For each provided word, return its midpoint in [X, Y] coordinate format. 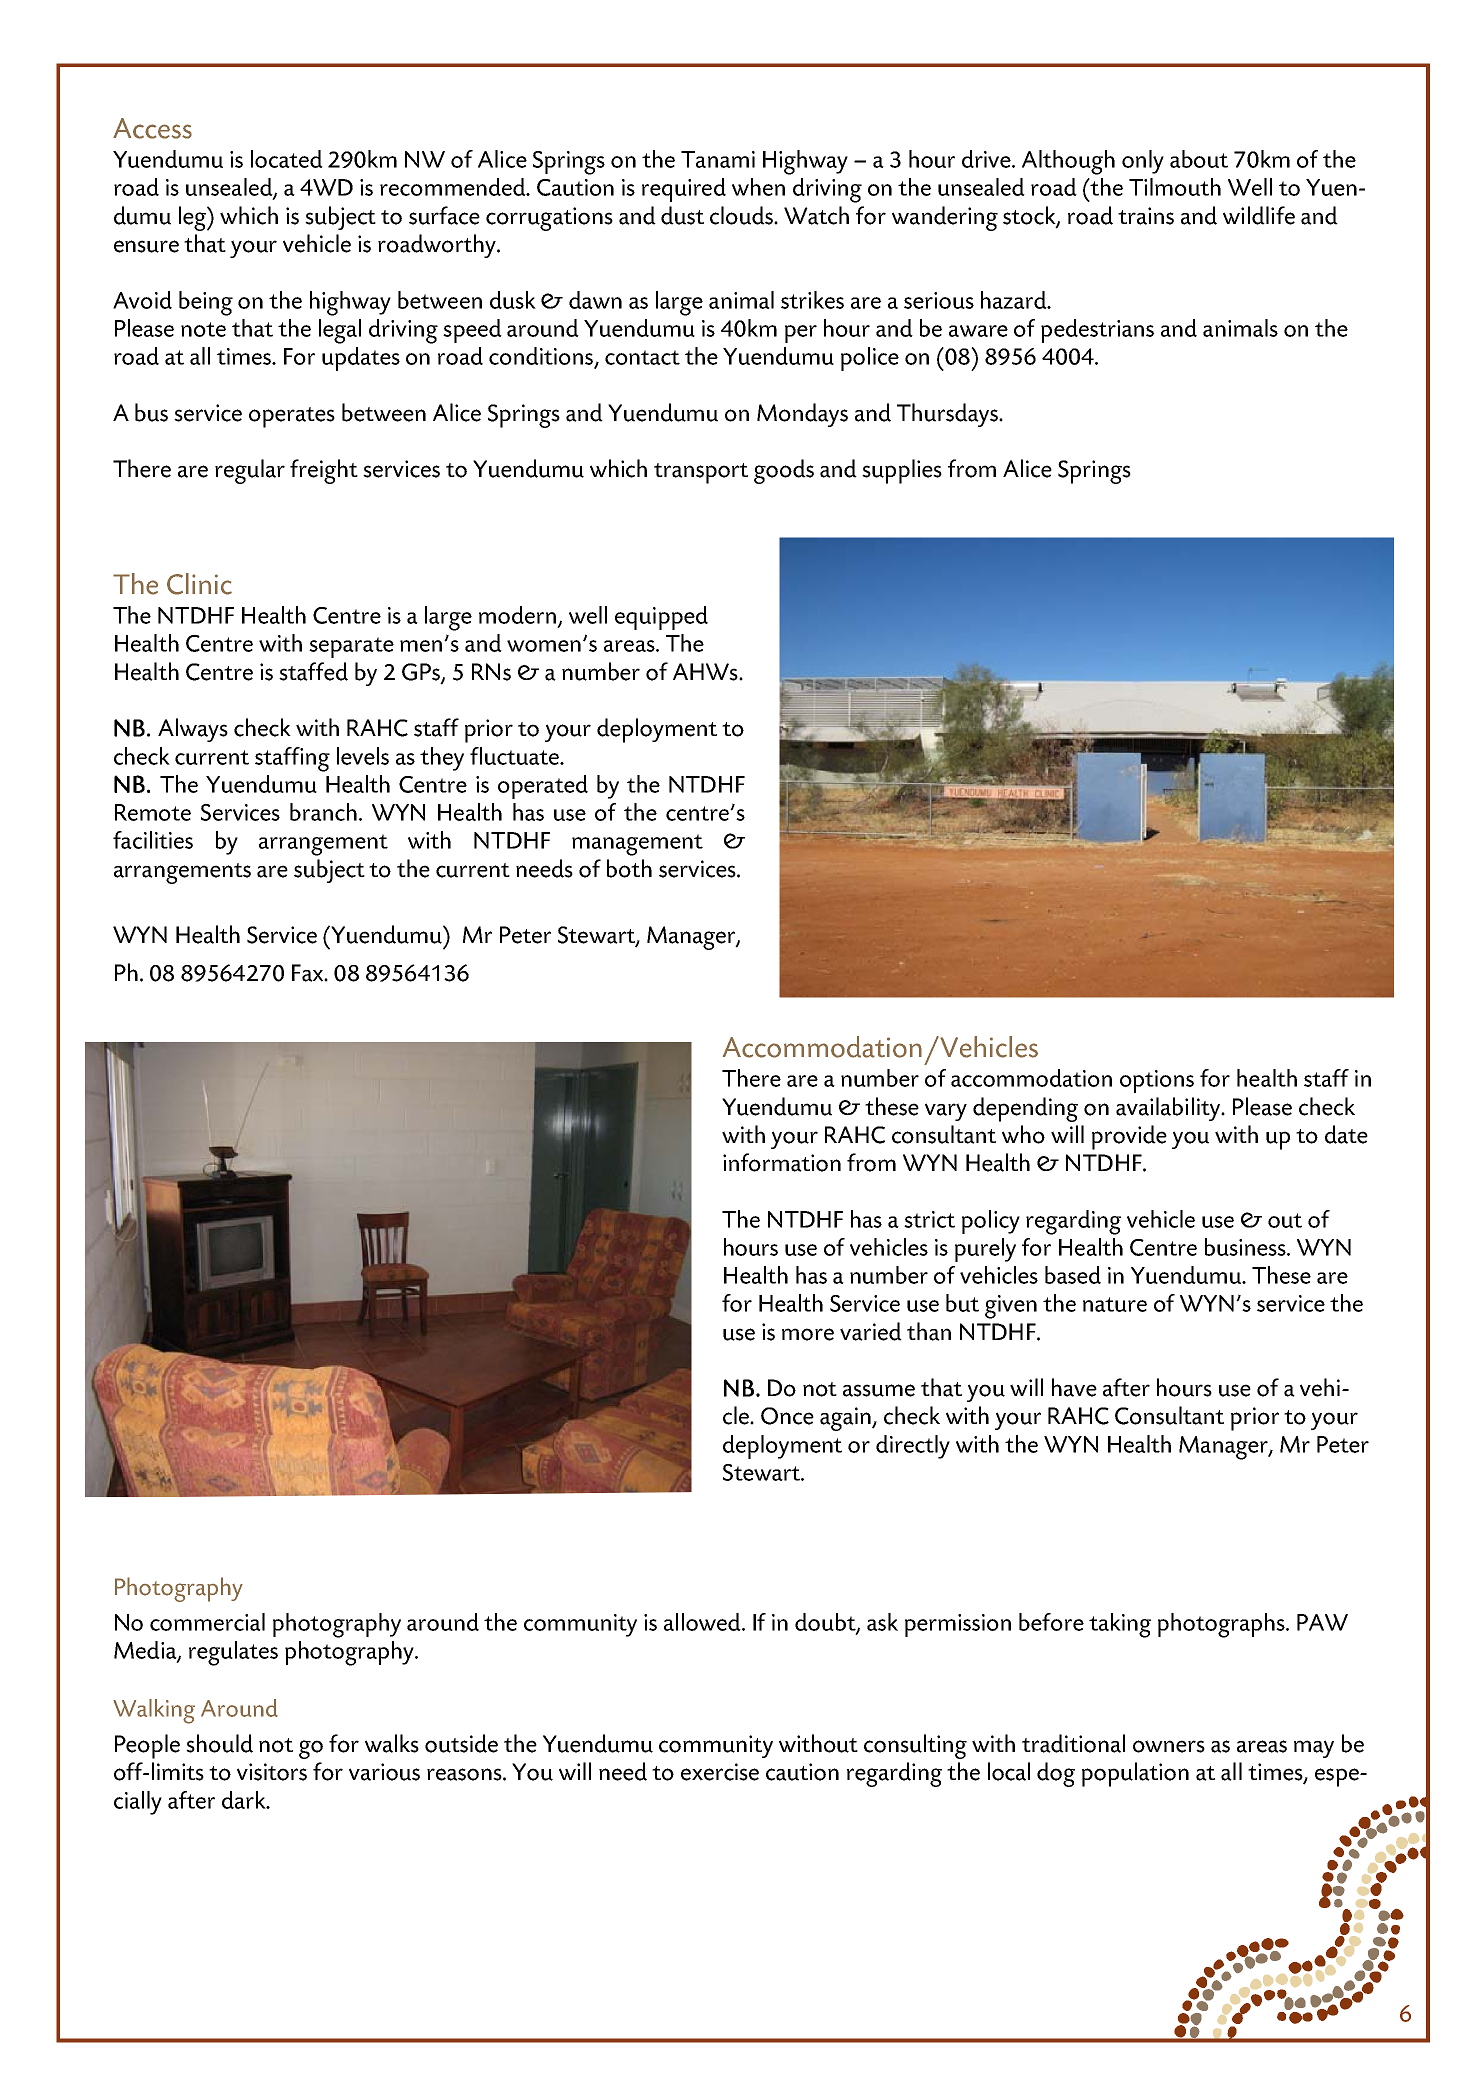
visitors [272, 1772]
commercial [207, 1622]
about [1199, 159]
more [808, 1334]
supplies [902, 471]
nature [1115, 1304]
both [629, 868]
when [758, 187]
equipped [661, 618]
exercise [720, 1772]
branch [323, 812]
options [1157, 1081]
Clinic [199, 584]
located [287, 159]
